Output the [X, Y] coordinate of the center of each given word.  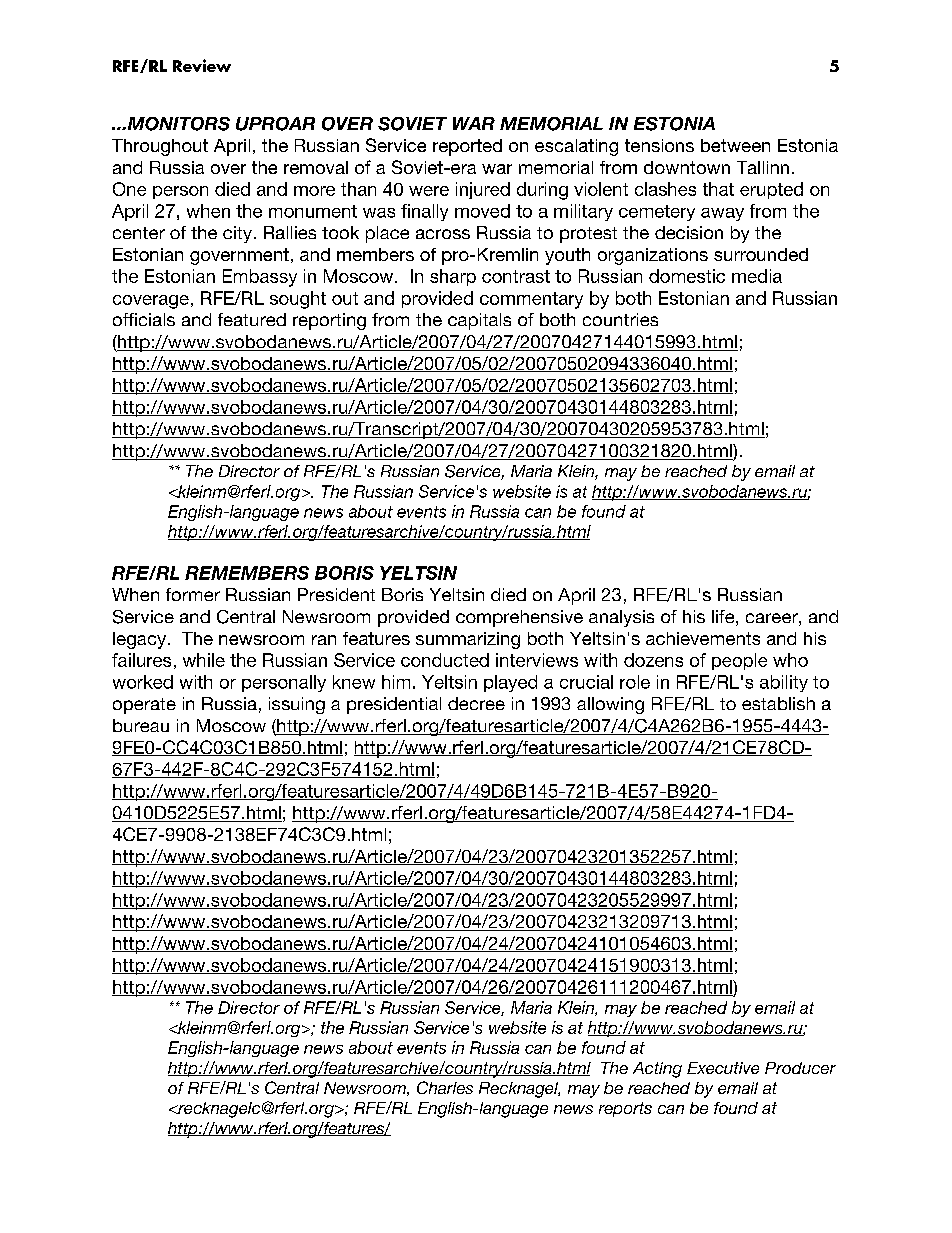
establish [778, 703]
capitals [479, 321]
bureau [141, 725]
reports [625, 1109]
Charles [445, 1087]
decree [476, 703]
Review [202, 65]
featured [252, 319]
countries [620, 319]
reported [467, 147]
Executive [723, 1068]
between [735, 145]
